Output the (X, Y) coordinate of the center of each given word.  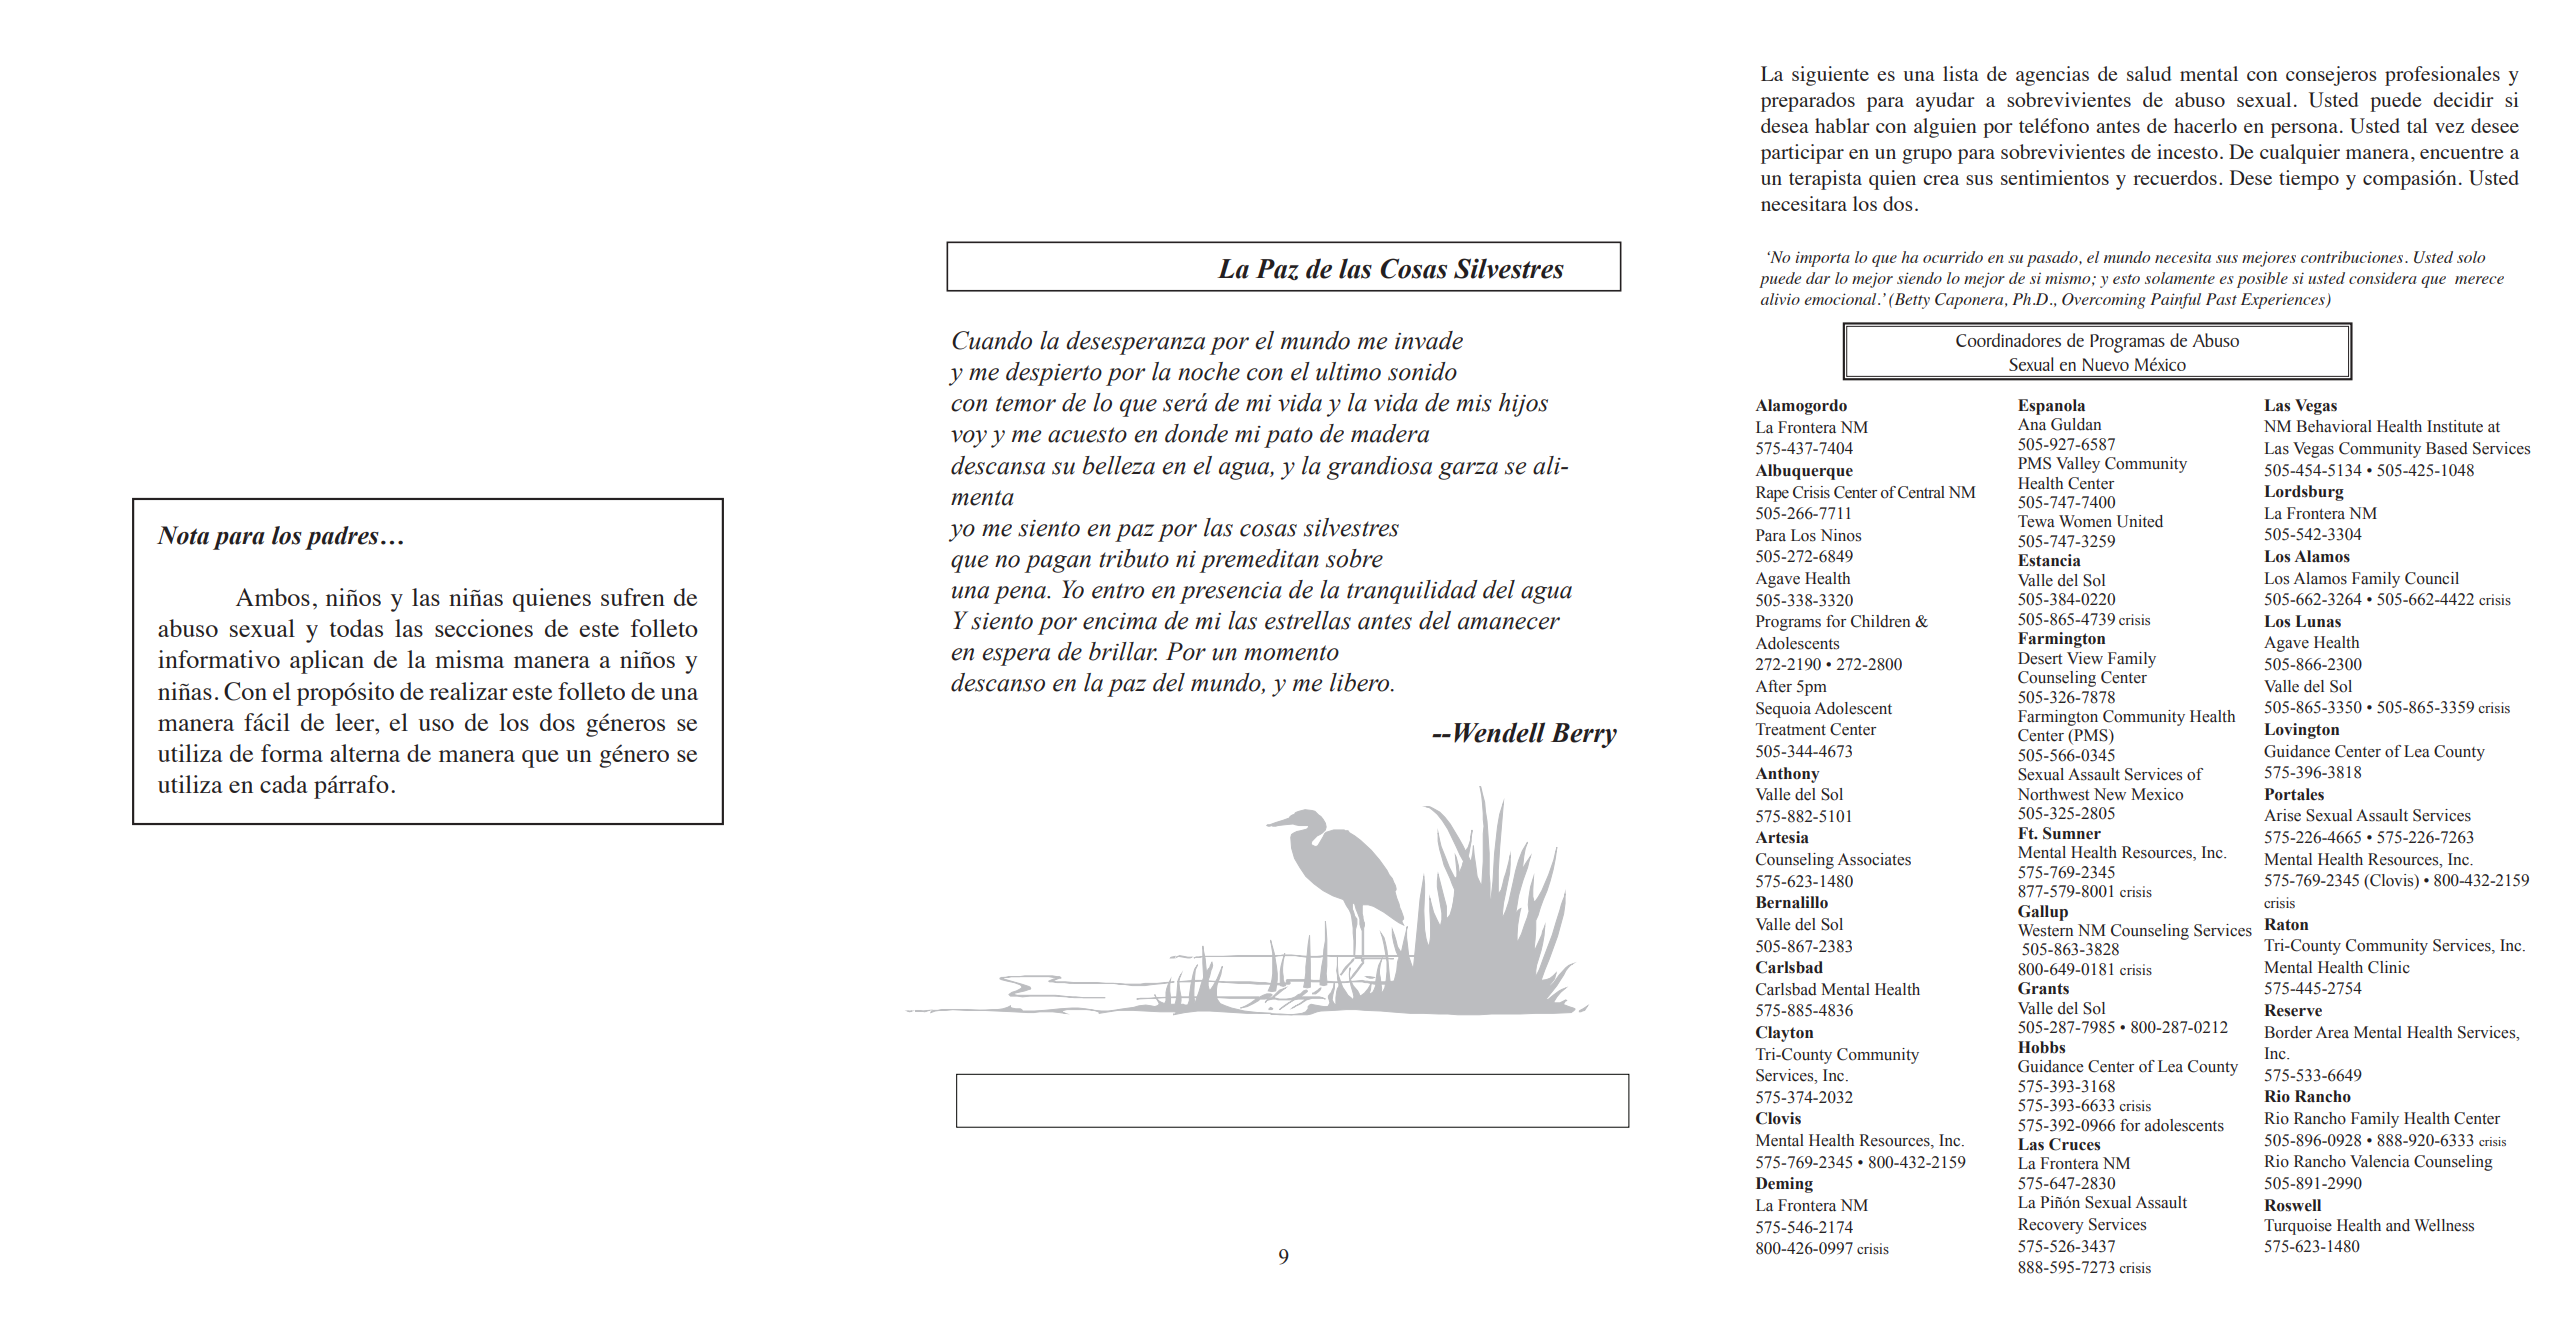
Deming (1784, 1185)
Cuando (992, 340)
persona (2304, 130)
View (2085, 658)
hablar (1842, 125)
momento (1291, 653)
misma (469, 659)
